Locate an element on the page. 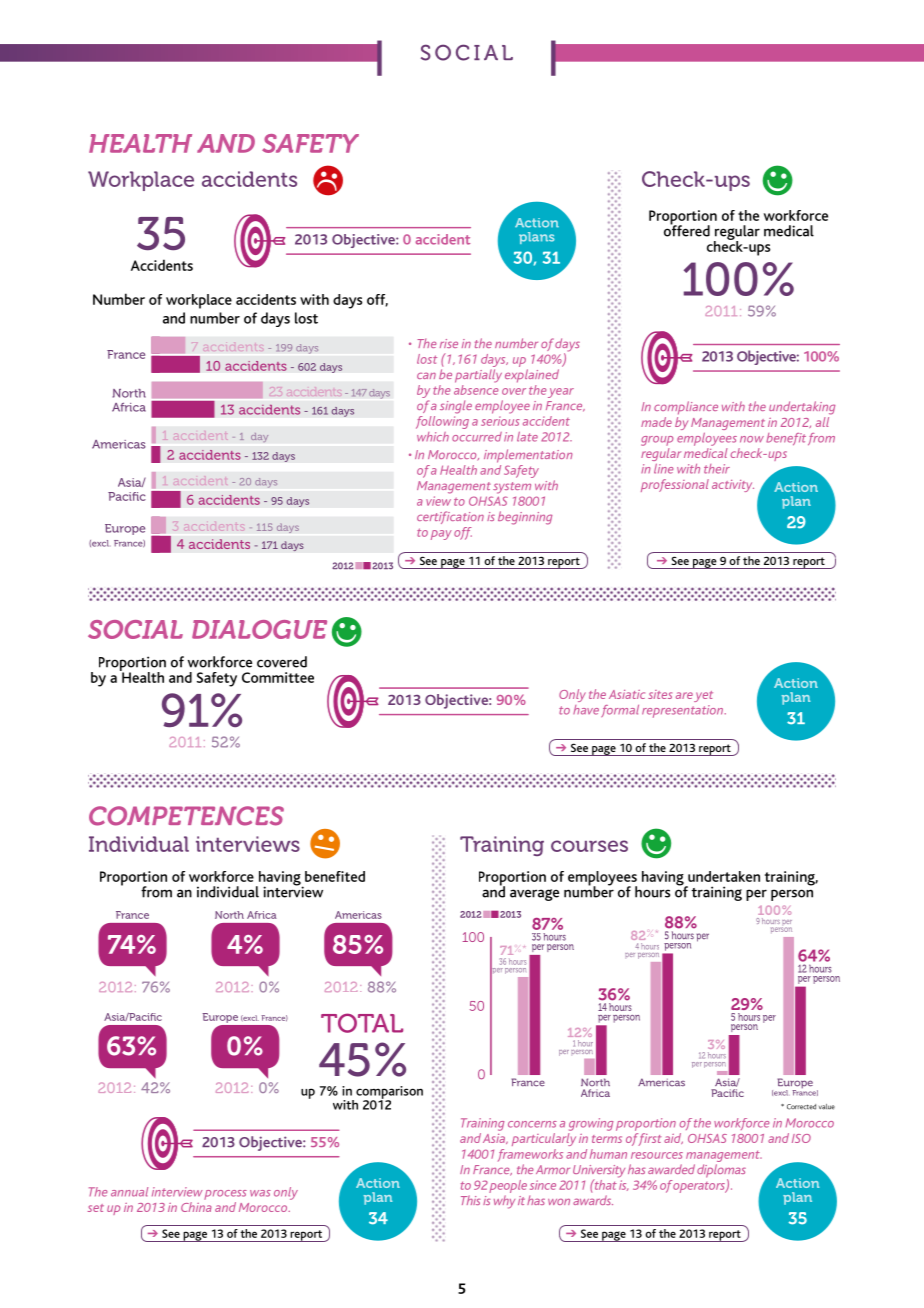 Image resolution: width=924 pixels, height=1308 pixels. pay is located at coordinates (441, 535).
